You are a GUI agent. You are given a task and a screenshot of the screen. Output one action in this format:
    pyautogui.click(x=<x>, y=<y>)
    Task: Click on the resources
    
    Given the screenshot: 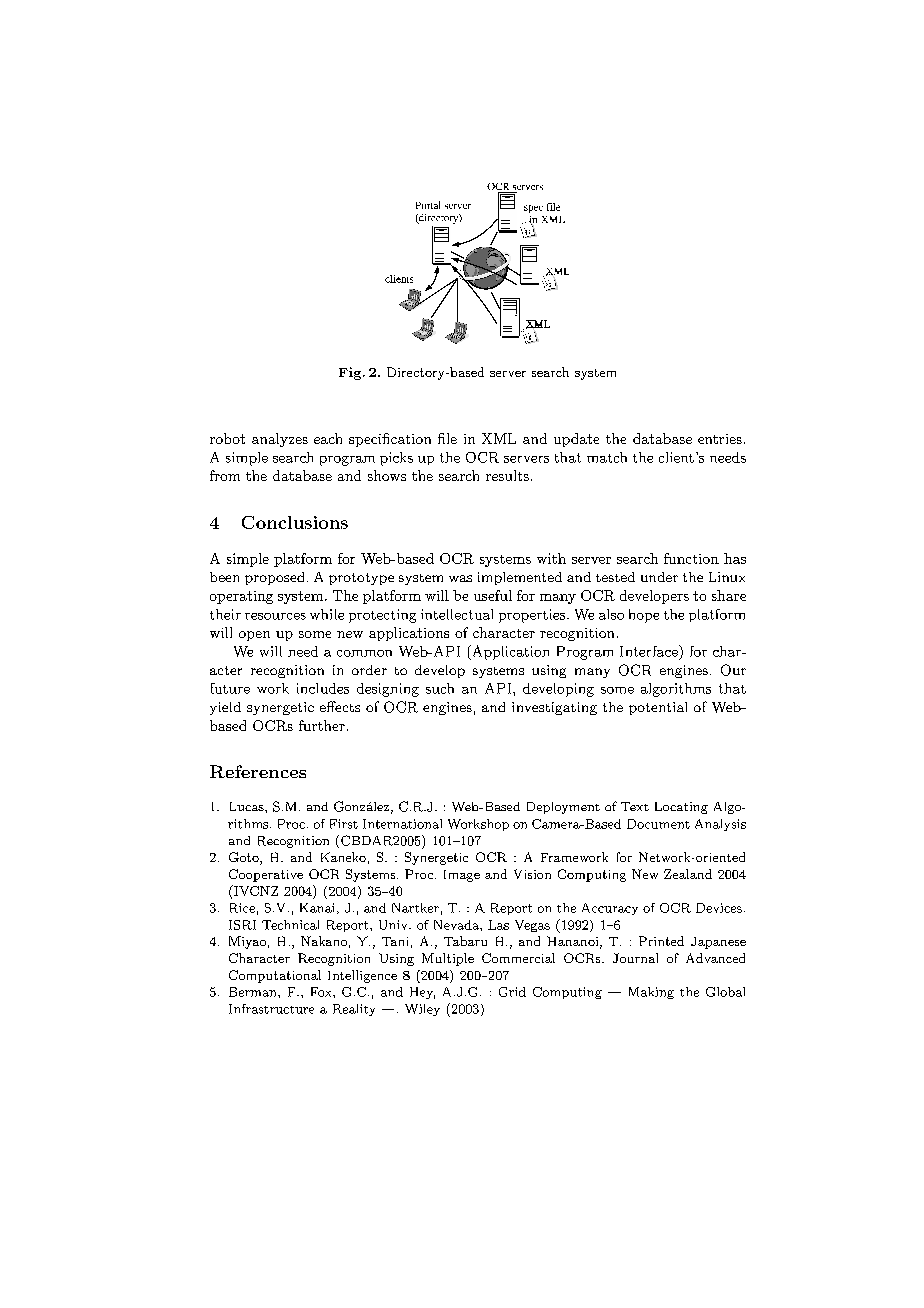 What is the action you would take?
    pyautogui.click(x=275, y=616)
